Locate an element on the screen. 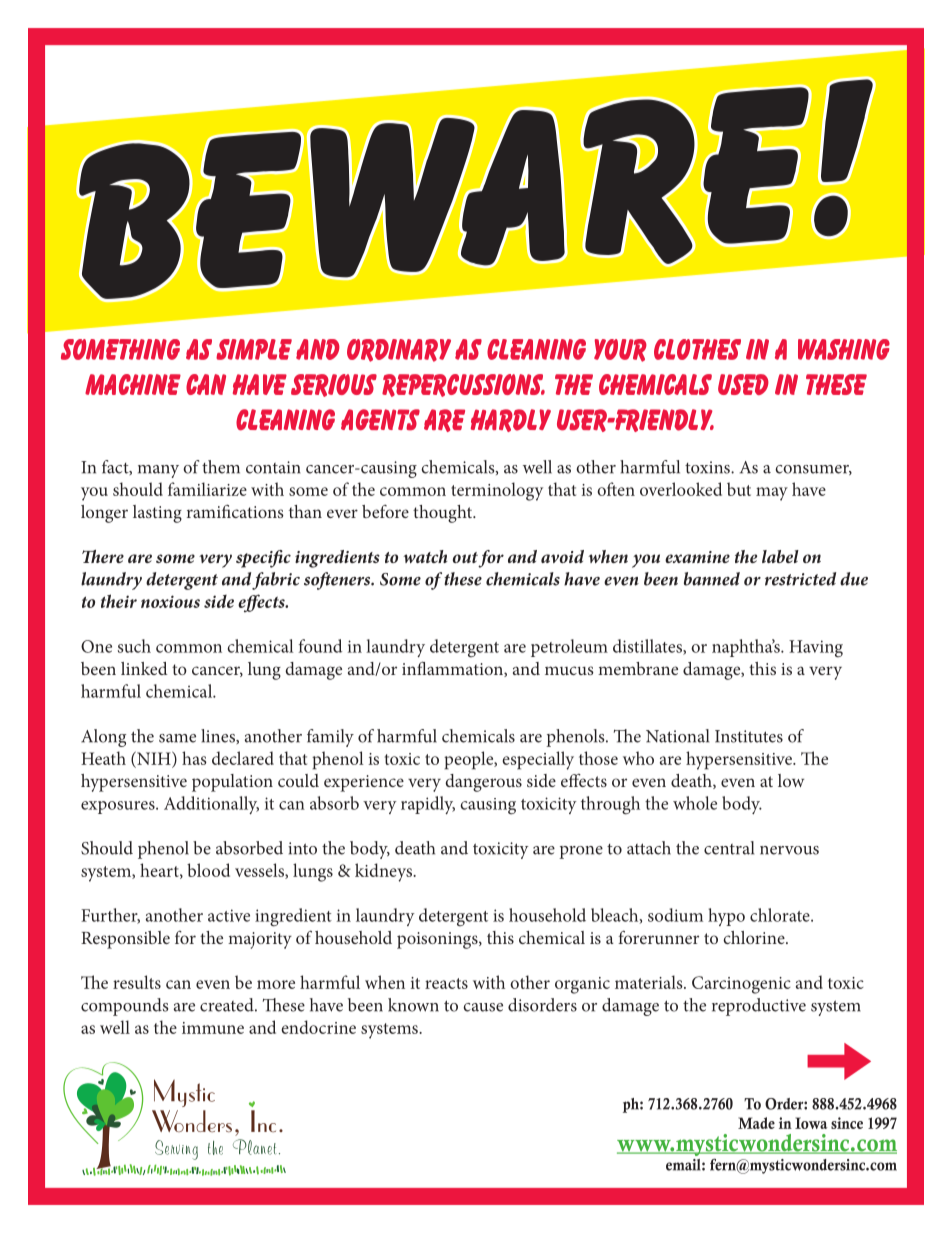  Made is located at coordinates (756, 1123).
